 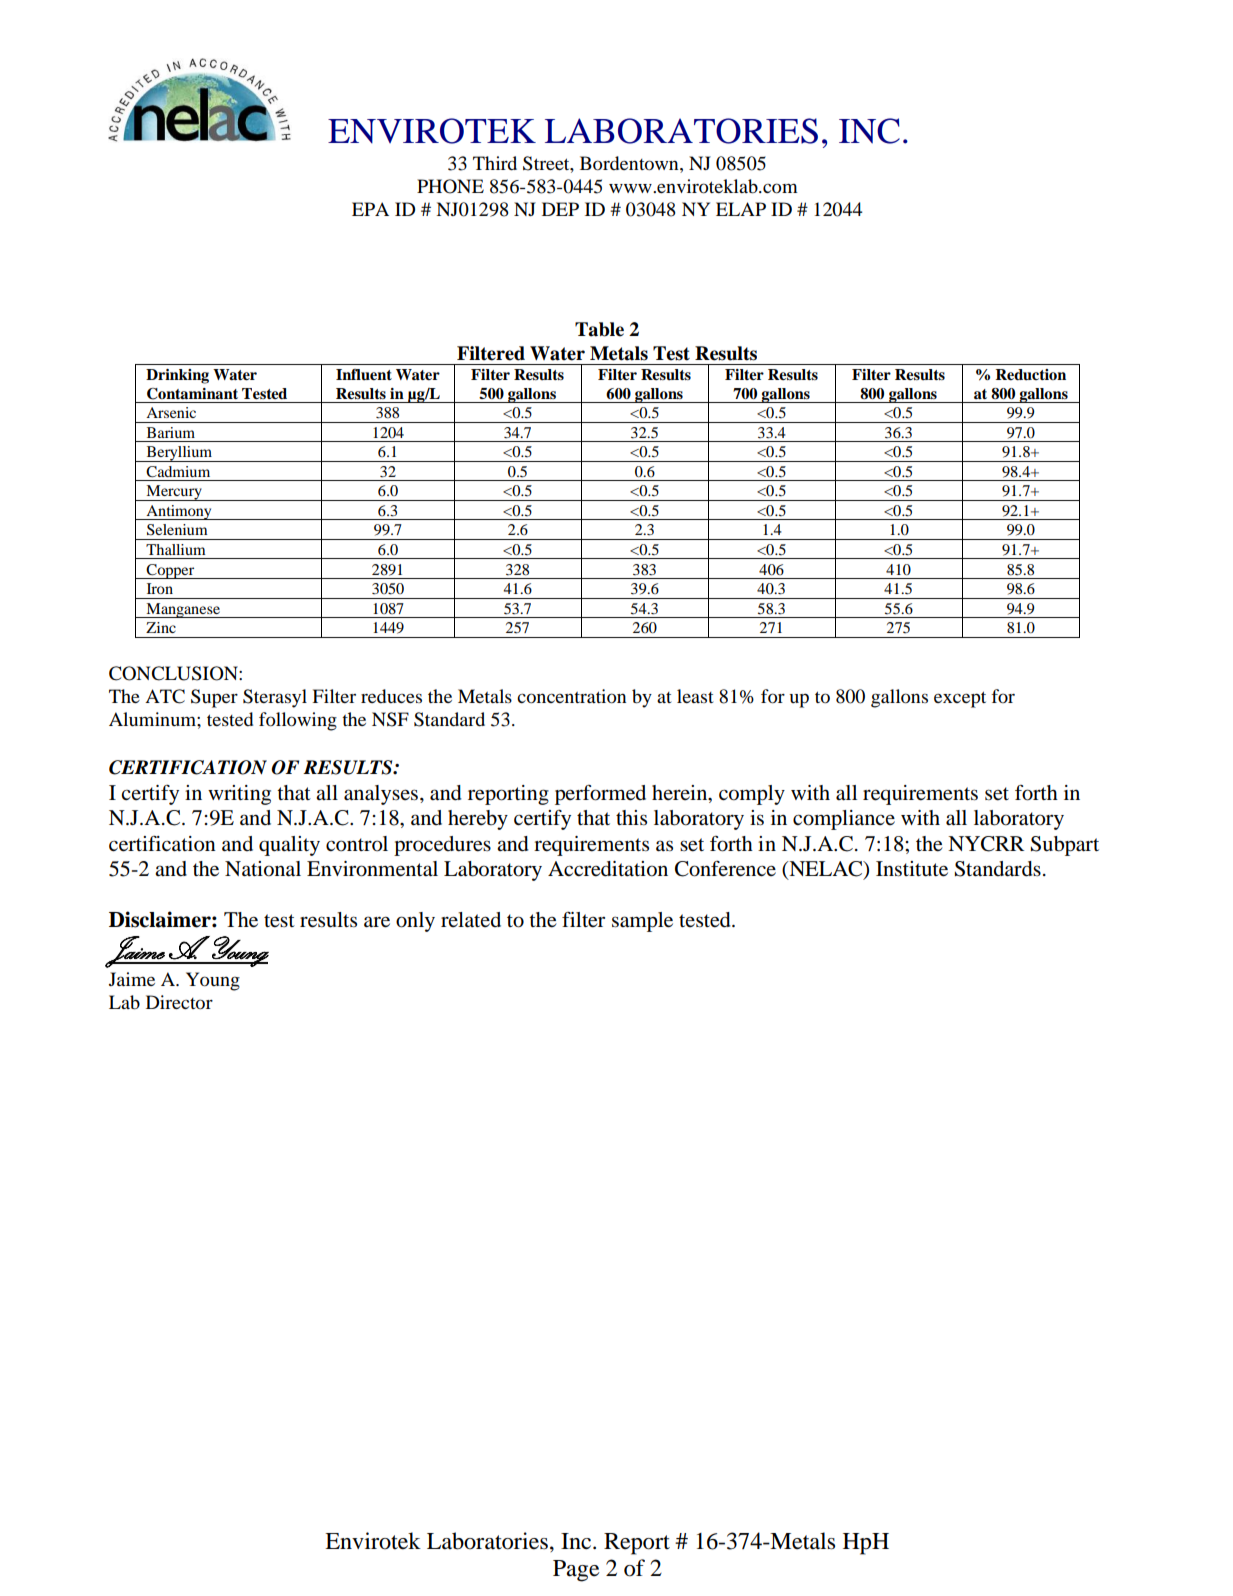 What do you see at coordinates (608, 869) in the screenshot?
I see `Accreditation` at bounding box center [608, 869].
